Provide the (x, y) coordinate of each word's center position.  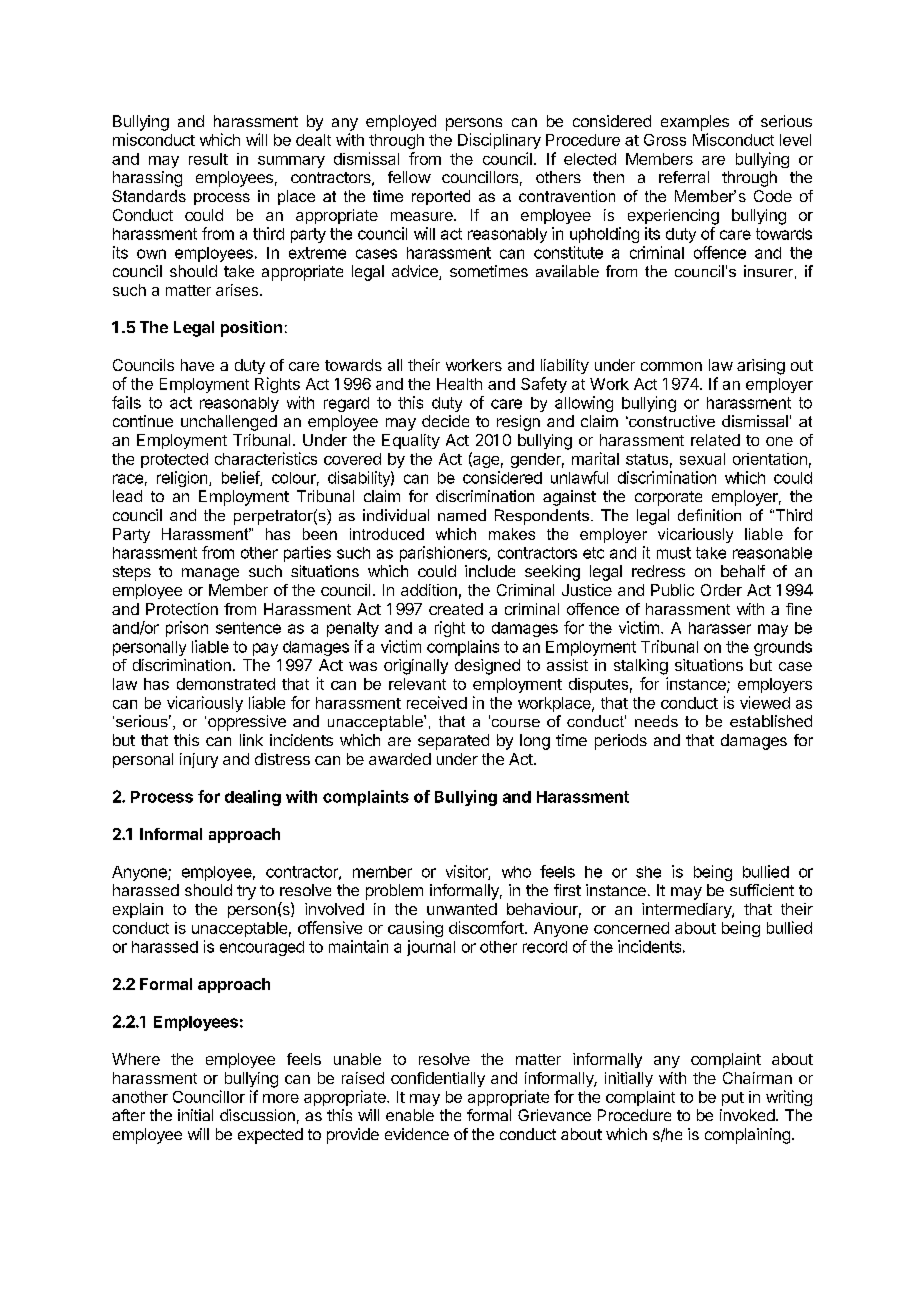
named (462, 515)
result (208, 159)
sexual (702, 459)
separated (453, 742)
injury (199, 760)
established (771, 721)
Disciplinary (499, 141)
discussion (257, 1115)
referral (684, 177)
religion (183, 479)
